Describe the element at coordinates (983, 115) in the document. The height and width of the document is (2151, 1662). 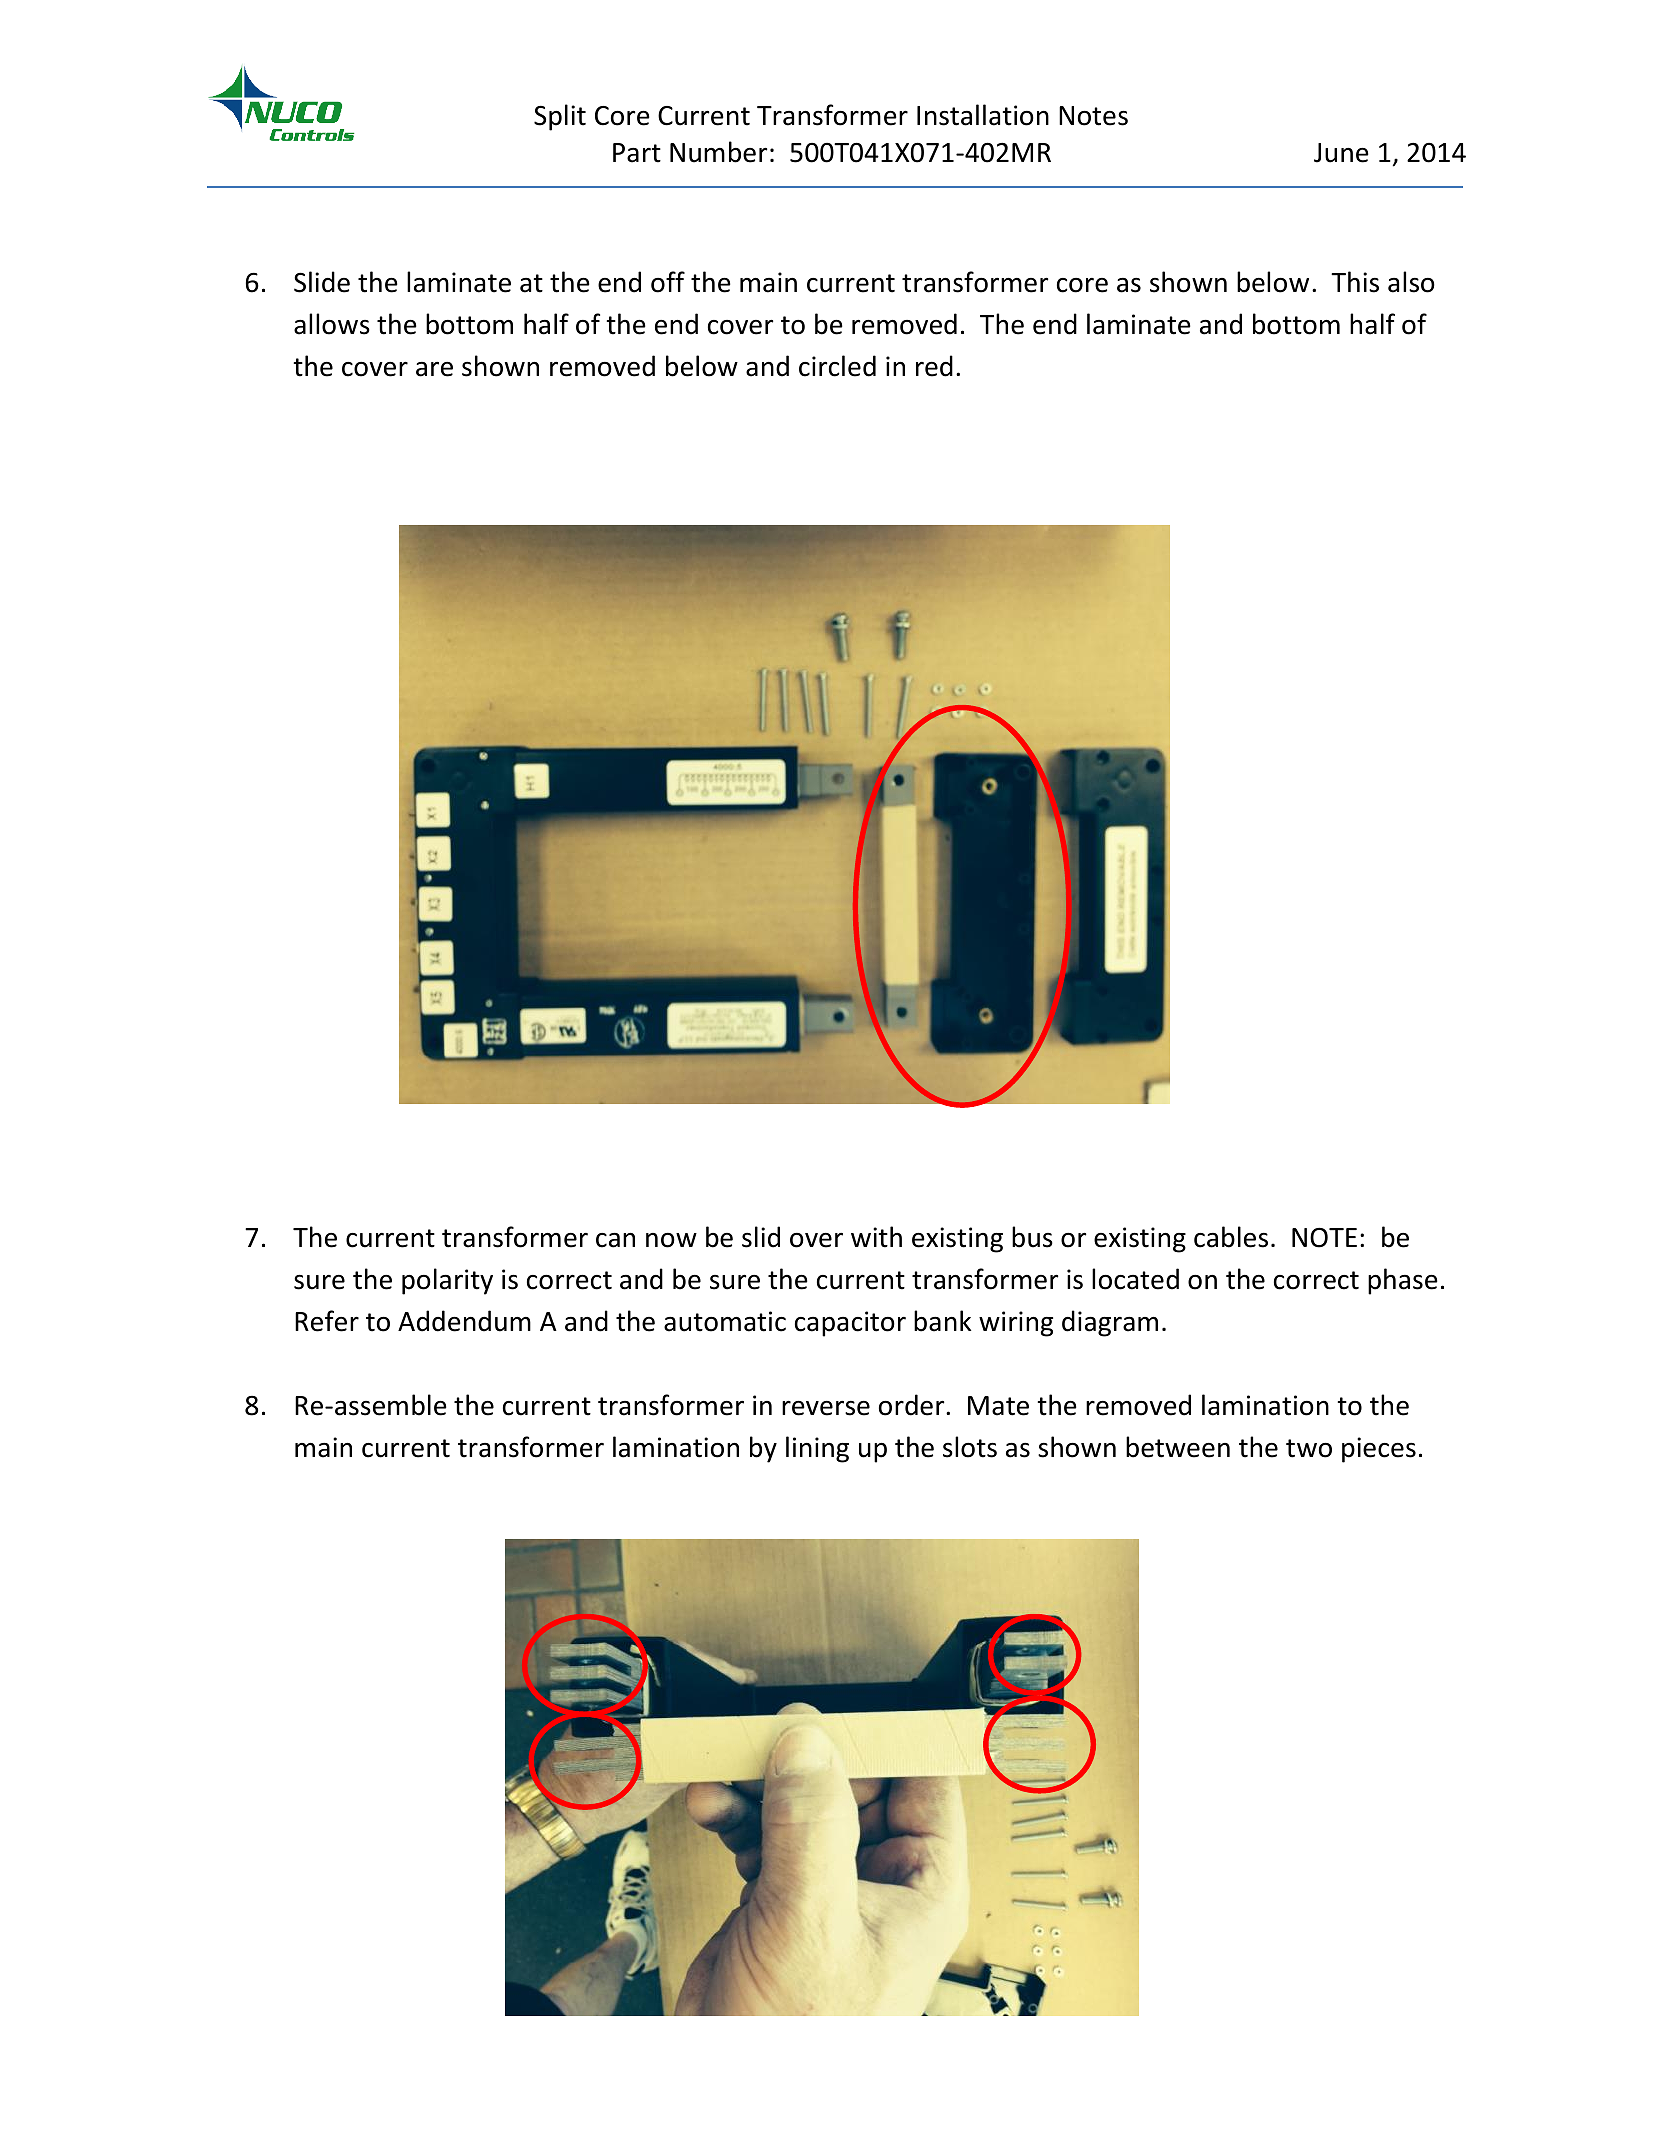
I see `Installation` at that location.
